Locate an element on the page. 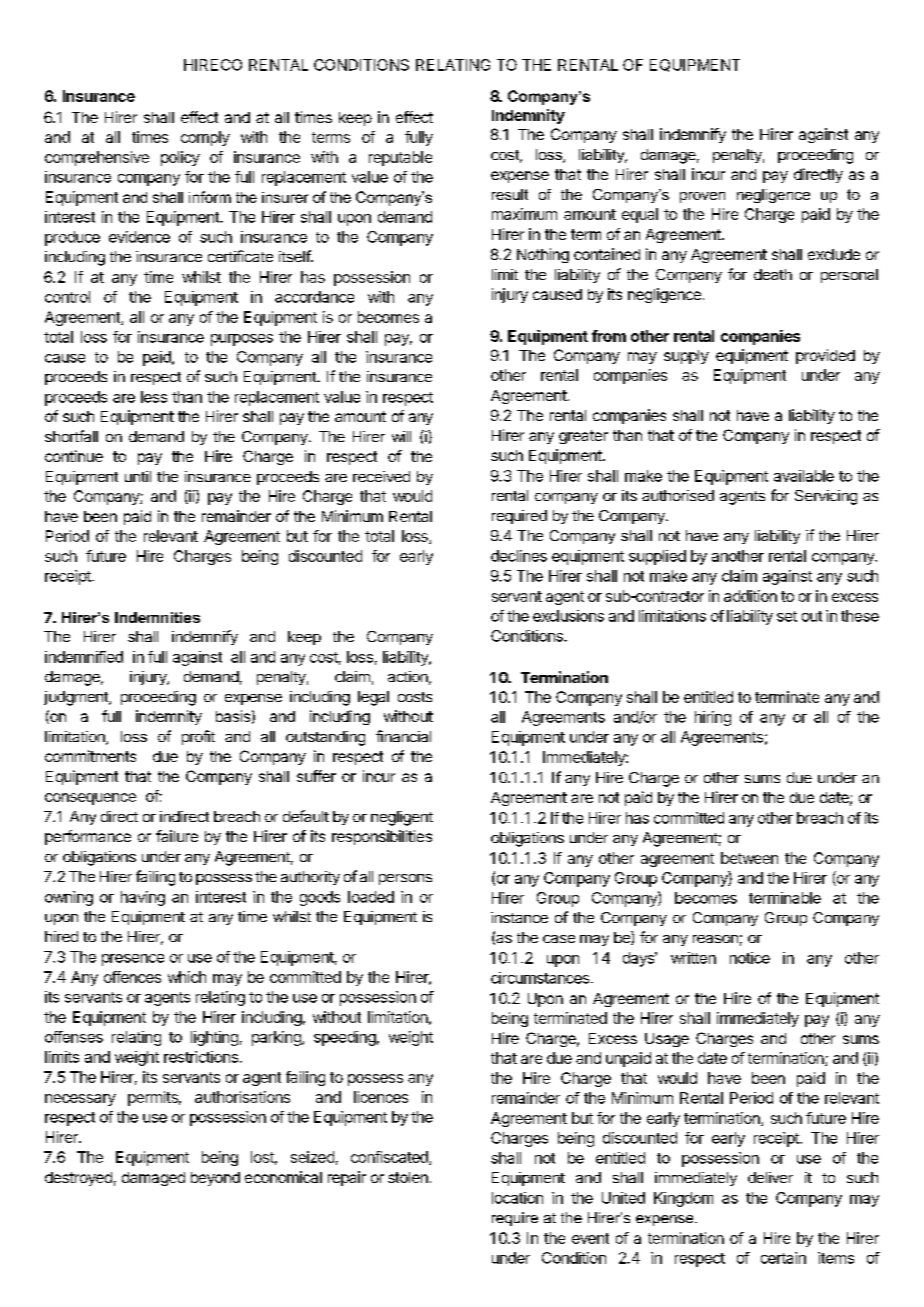  location is located at coordinates (517, 1198).
